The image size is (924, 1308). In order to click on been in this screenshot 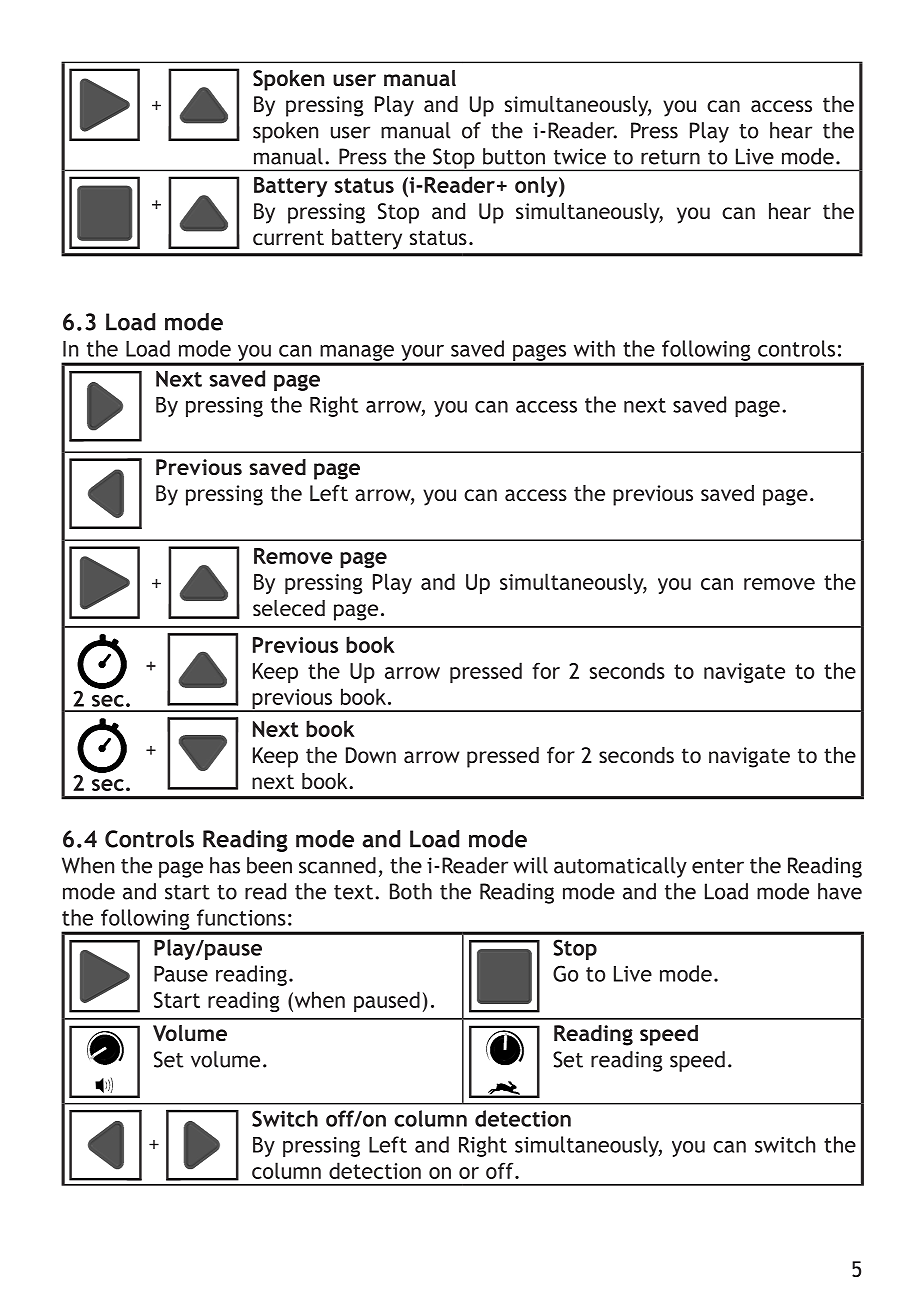, I will do `click(269, 865)`.
